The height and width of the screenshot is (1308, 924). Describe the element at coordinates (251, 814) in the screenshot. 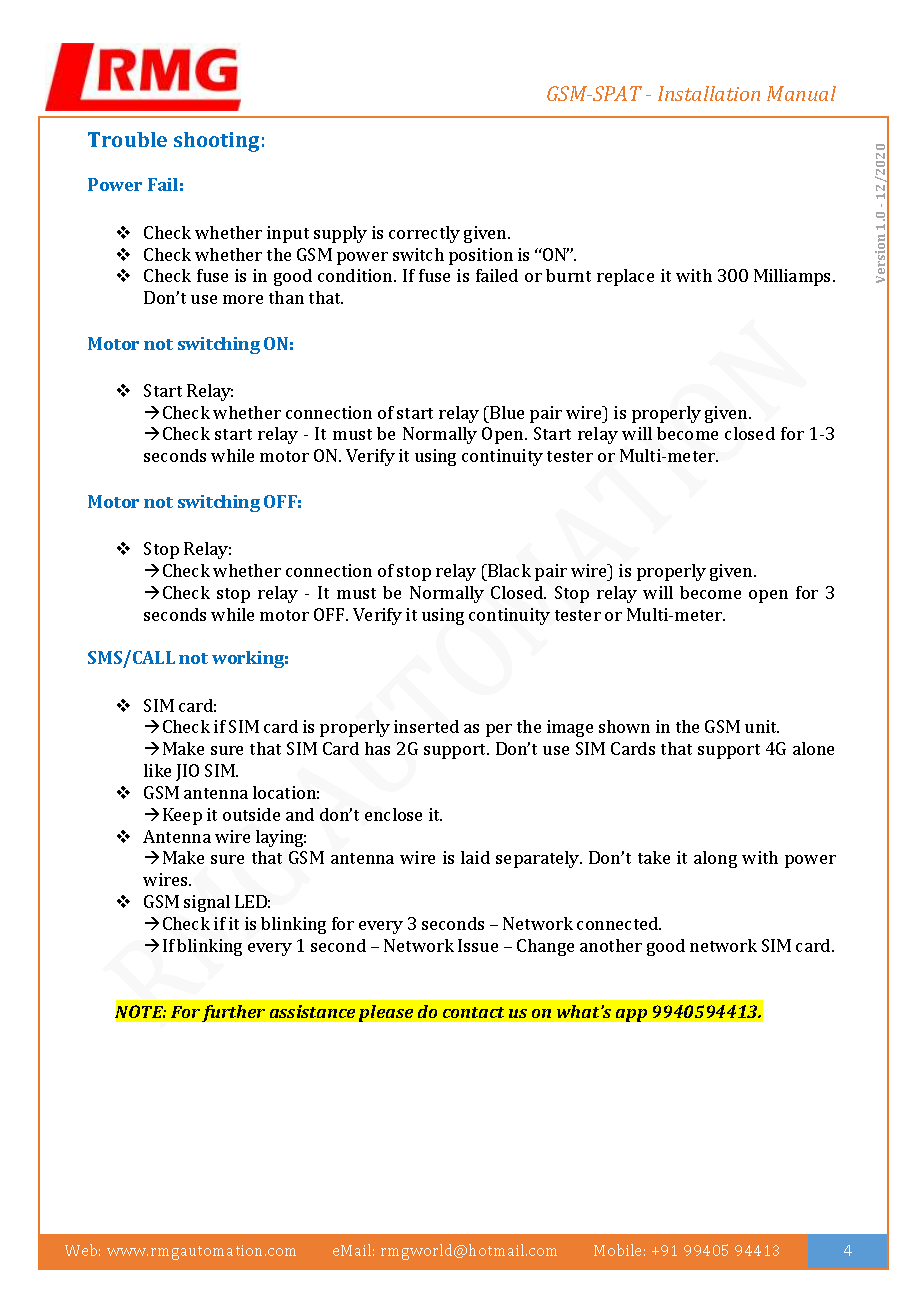

I see `outside` at that location.
